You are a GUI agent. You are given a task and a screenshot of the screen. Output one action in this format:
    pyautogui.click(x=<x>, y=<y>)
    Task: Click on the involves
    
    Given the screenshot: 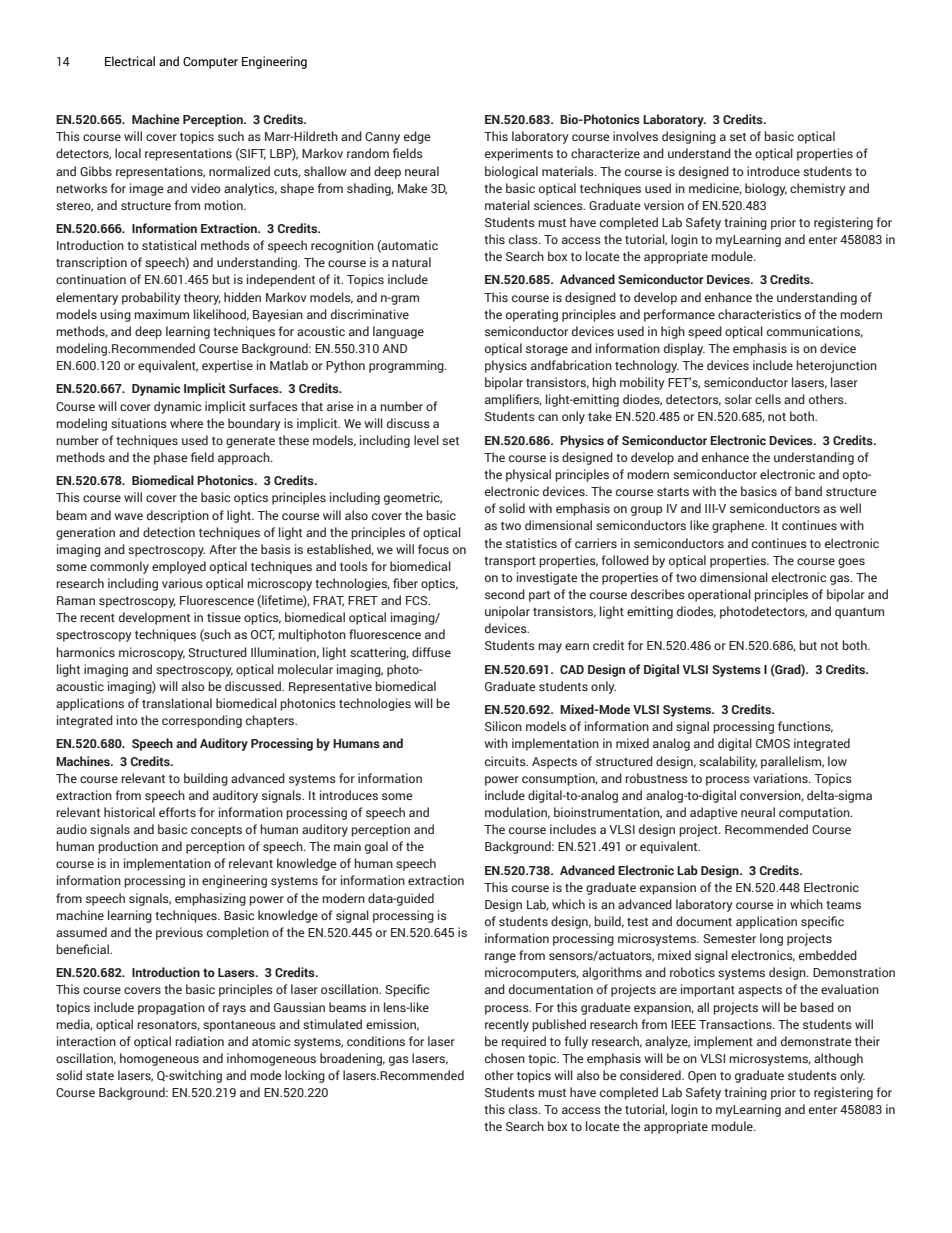 What is the action you would take?
    pyautogui.click(x=635, y=136)
